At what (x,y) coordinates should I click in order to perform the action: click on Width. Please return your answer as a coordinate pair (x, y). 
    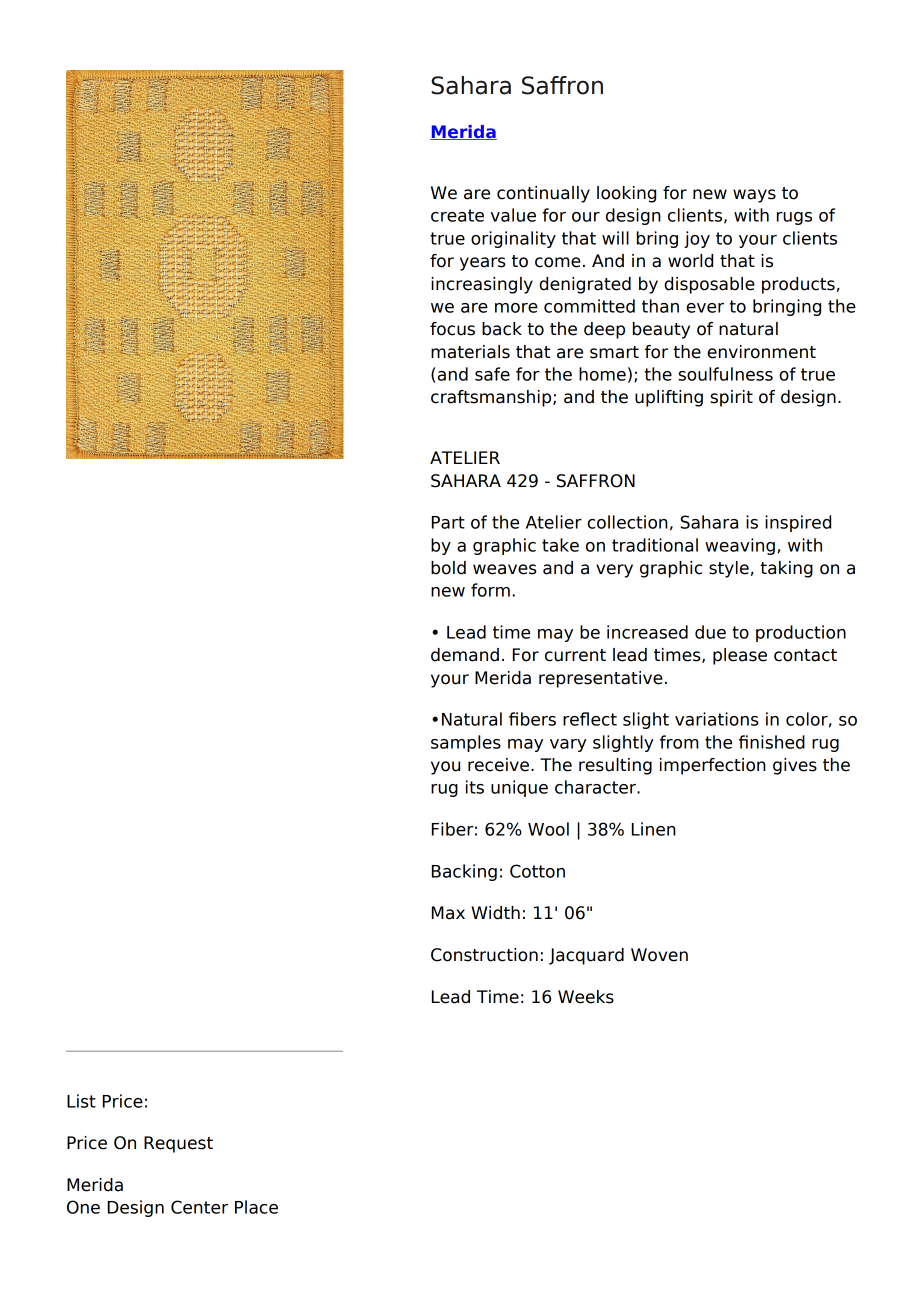
    Looking at the image, I should click on (495, 913).
